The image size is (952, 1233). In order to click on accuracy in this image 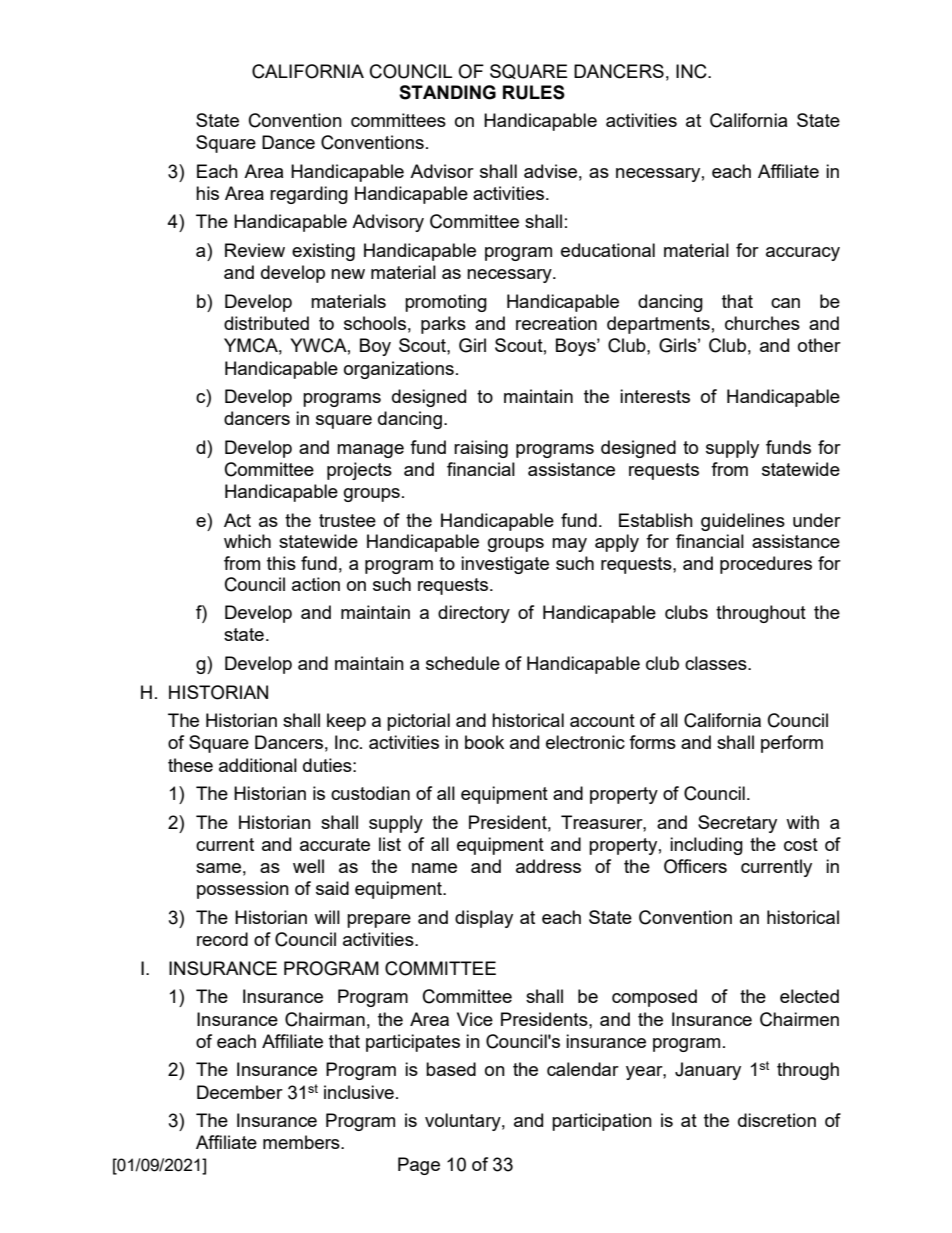, I will do `click(803, 254)`.
